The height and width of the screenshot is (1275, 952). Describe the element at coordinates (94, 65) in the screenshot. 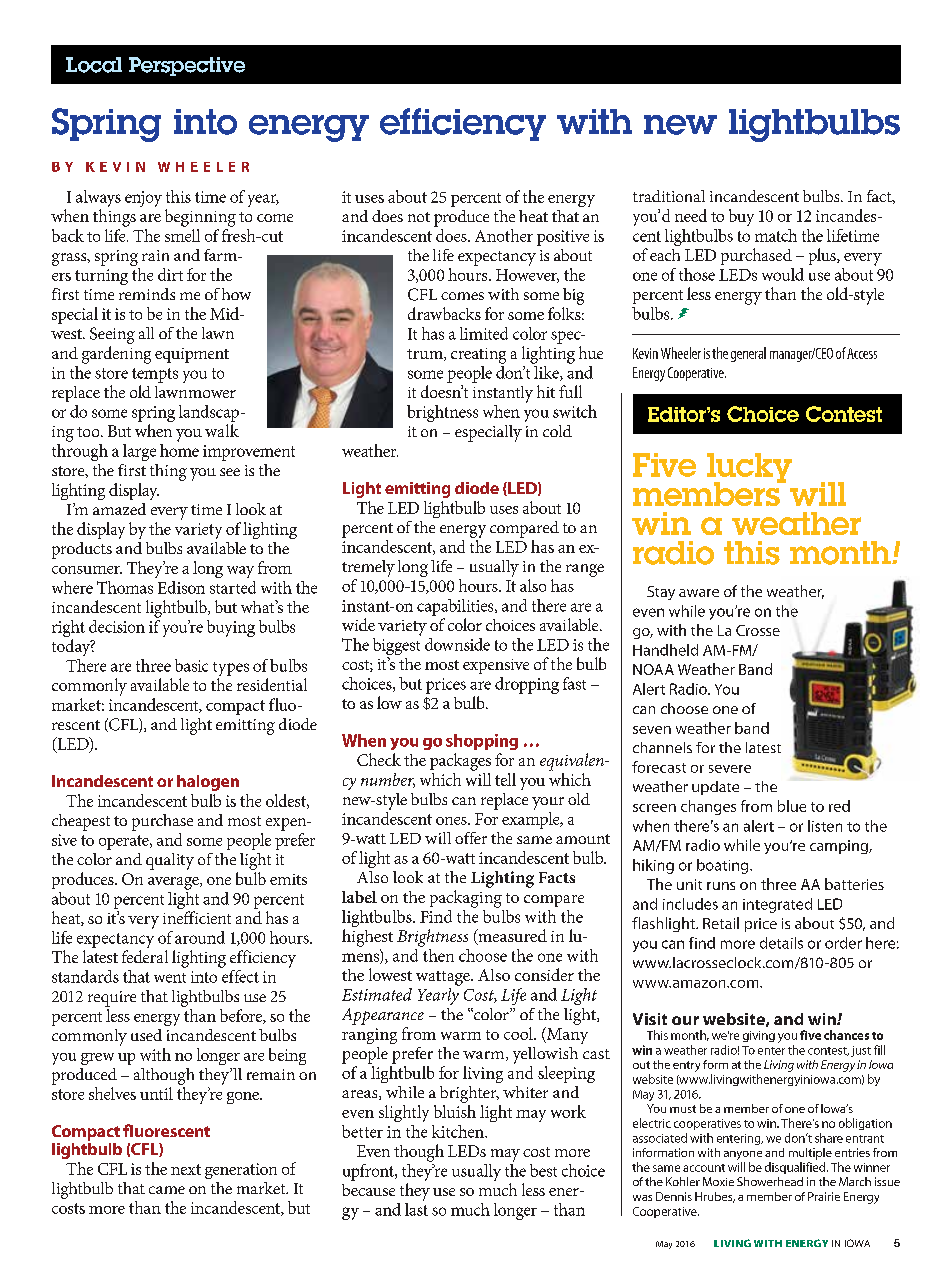

I see `Local` at that location.
